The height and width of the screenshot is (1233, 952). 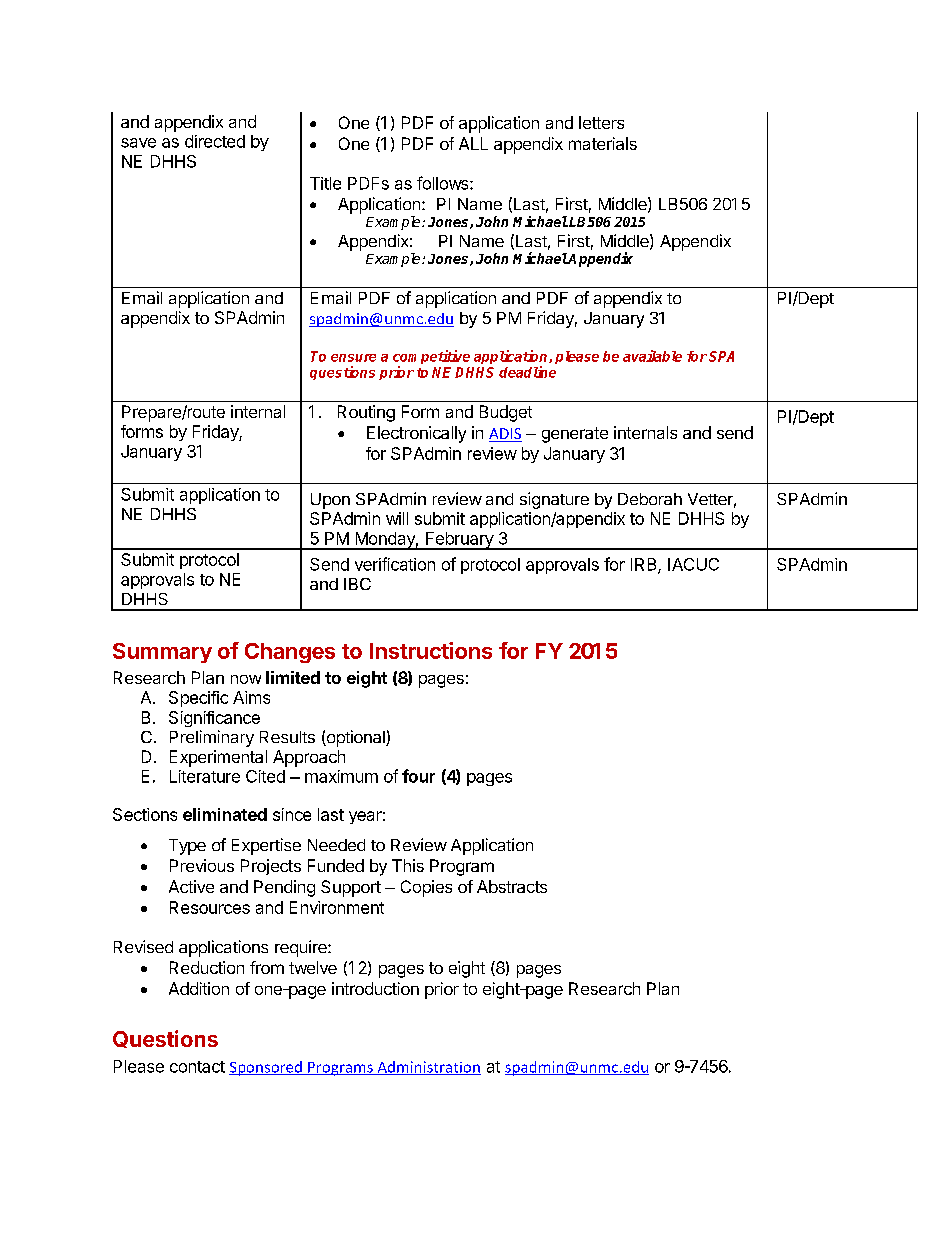 I want to click on follows, so click(x=444, y=183).
